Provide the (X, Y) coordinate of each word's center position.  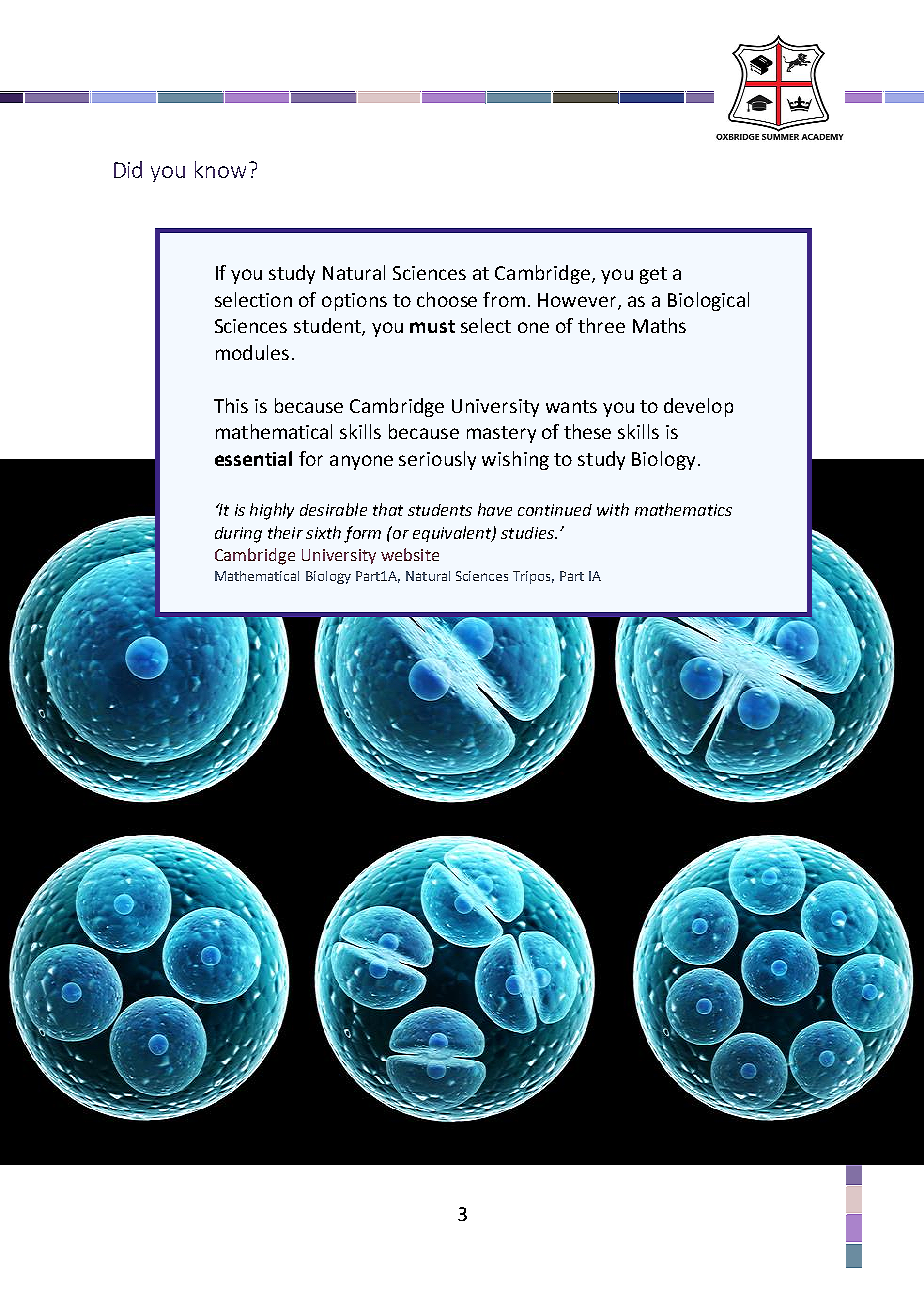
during (238, 535)
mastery (501, 434)
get (653, 275)
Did (128, 169)
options (354, 302)
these (587, 431)
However (578, 301)
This (231, 405)
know (220, 169)
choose (447, 299)
